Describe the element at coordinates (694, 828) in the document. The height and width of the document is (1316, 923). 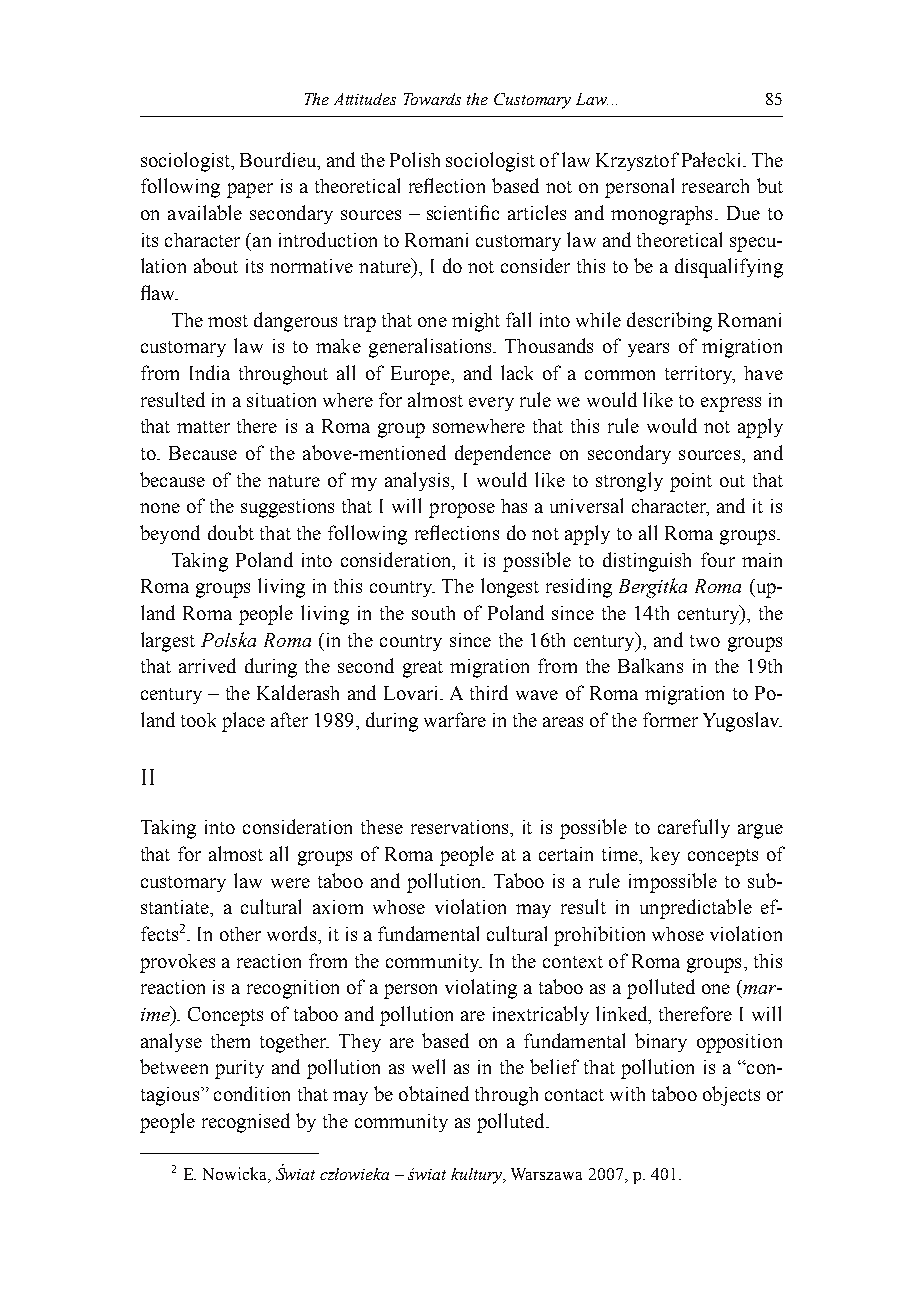
I see `carefully` at that location.
